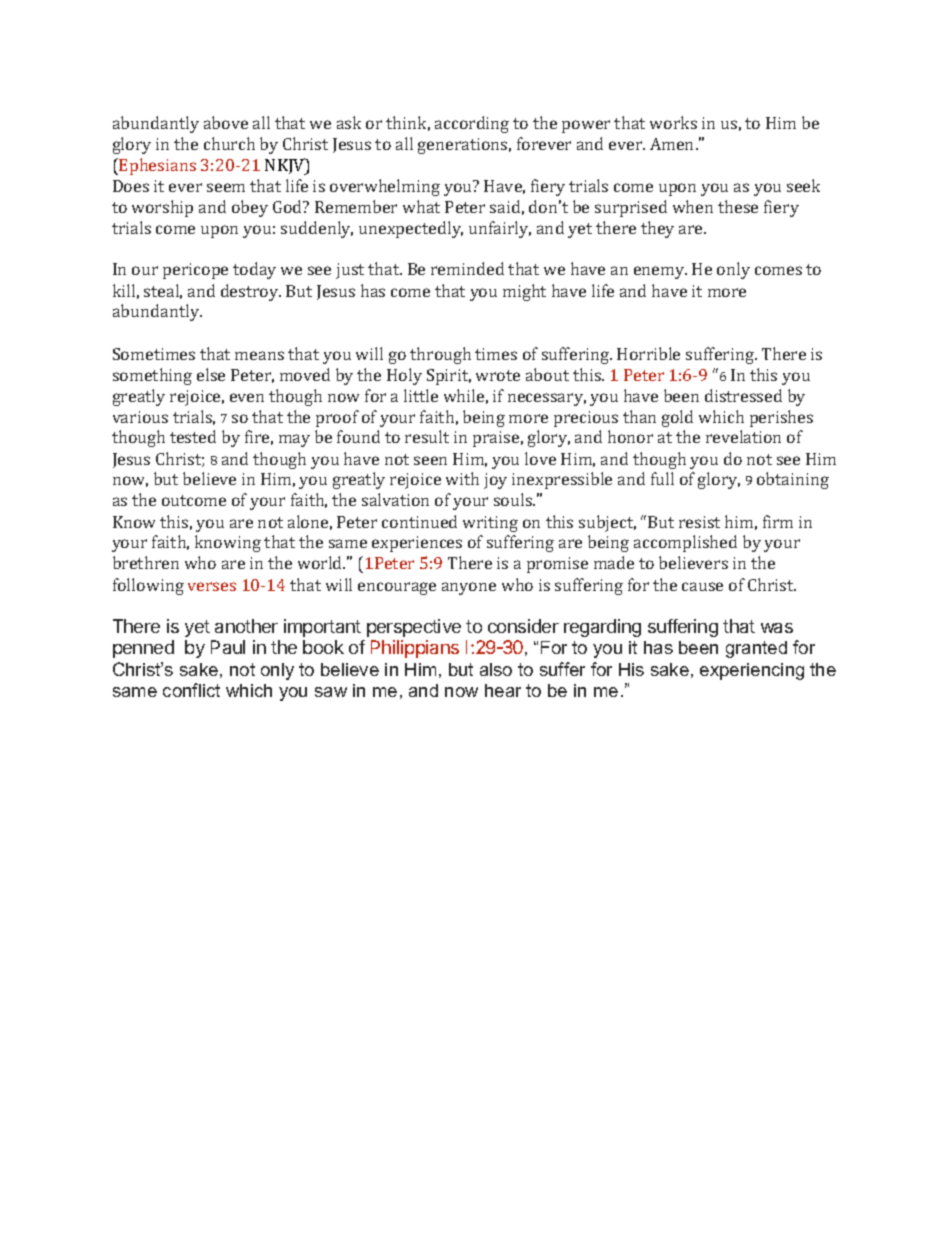  What do you see at coordinates (648, 353) in the screenshot?
I see `Horrible` at bounding box center [648, 353].
